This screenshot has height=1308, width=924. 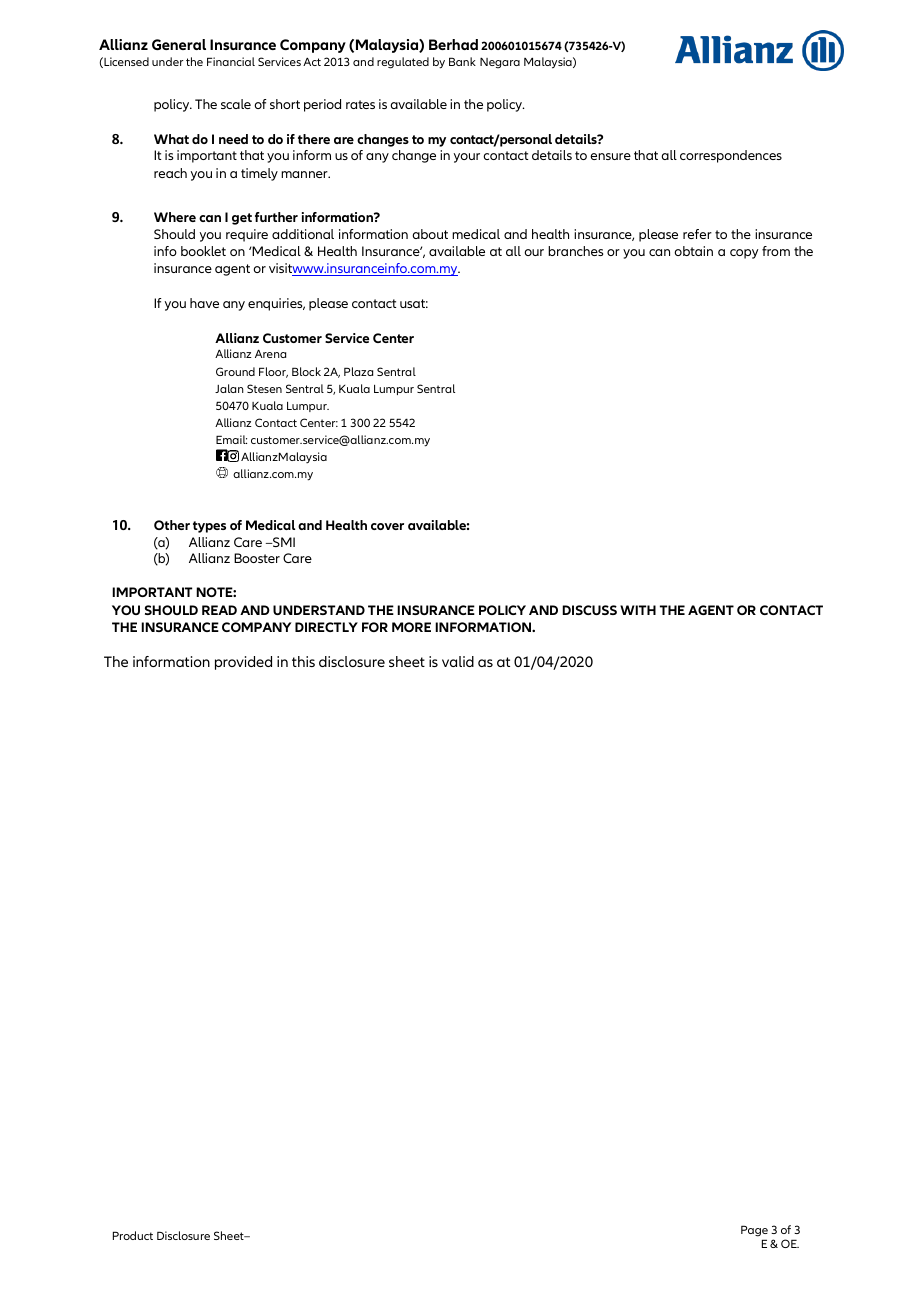 I want to click on valid, so click(x=458, y=661).
